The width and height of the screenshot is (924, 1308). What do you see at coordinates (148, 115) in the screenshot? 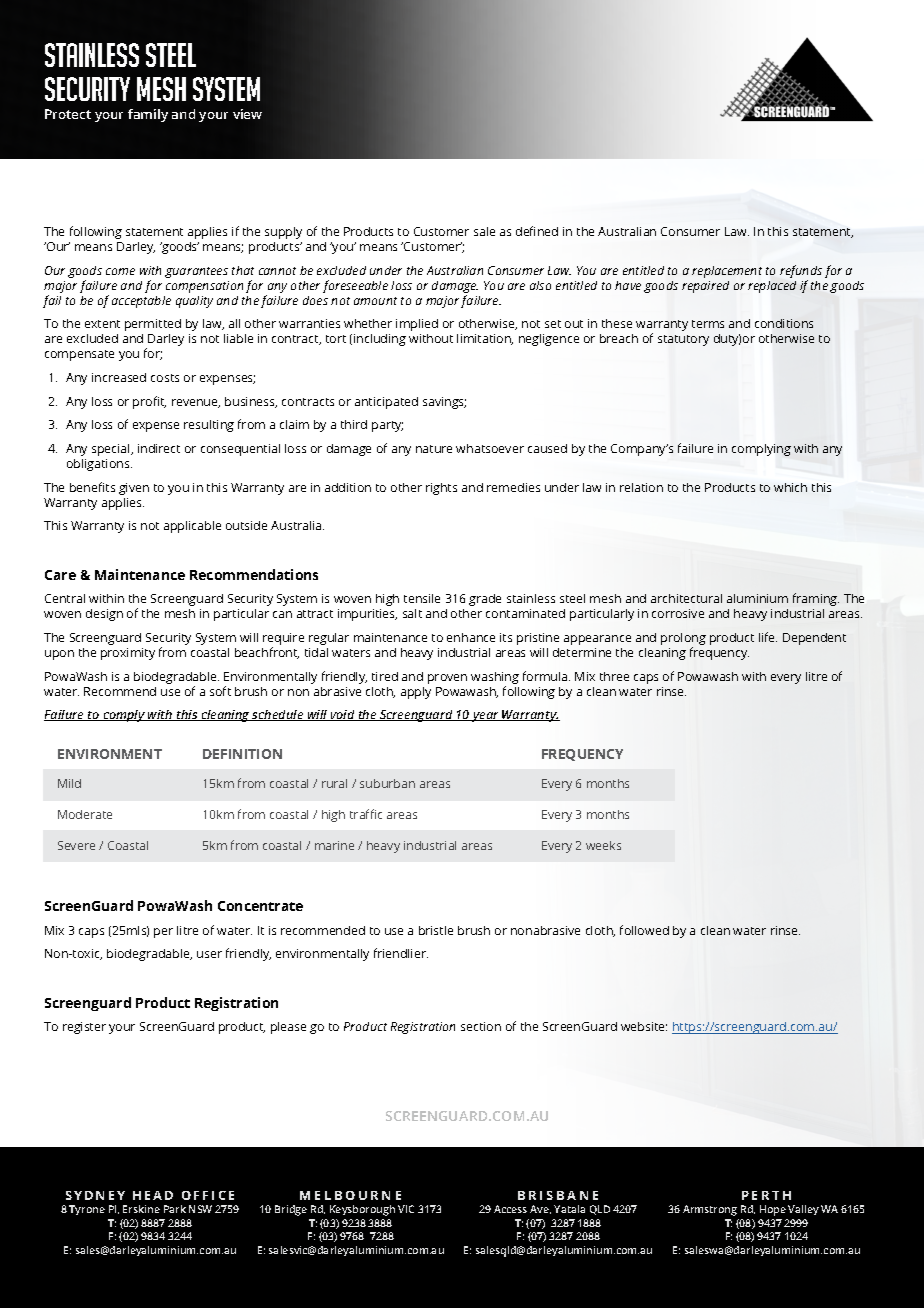
I see `family` at bounding box center [148, 115].
